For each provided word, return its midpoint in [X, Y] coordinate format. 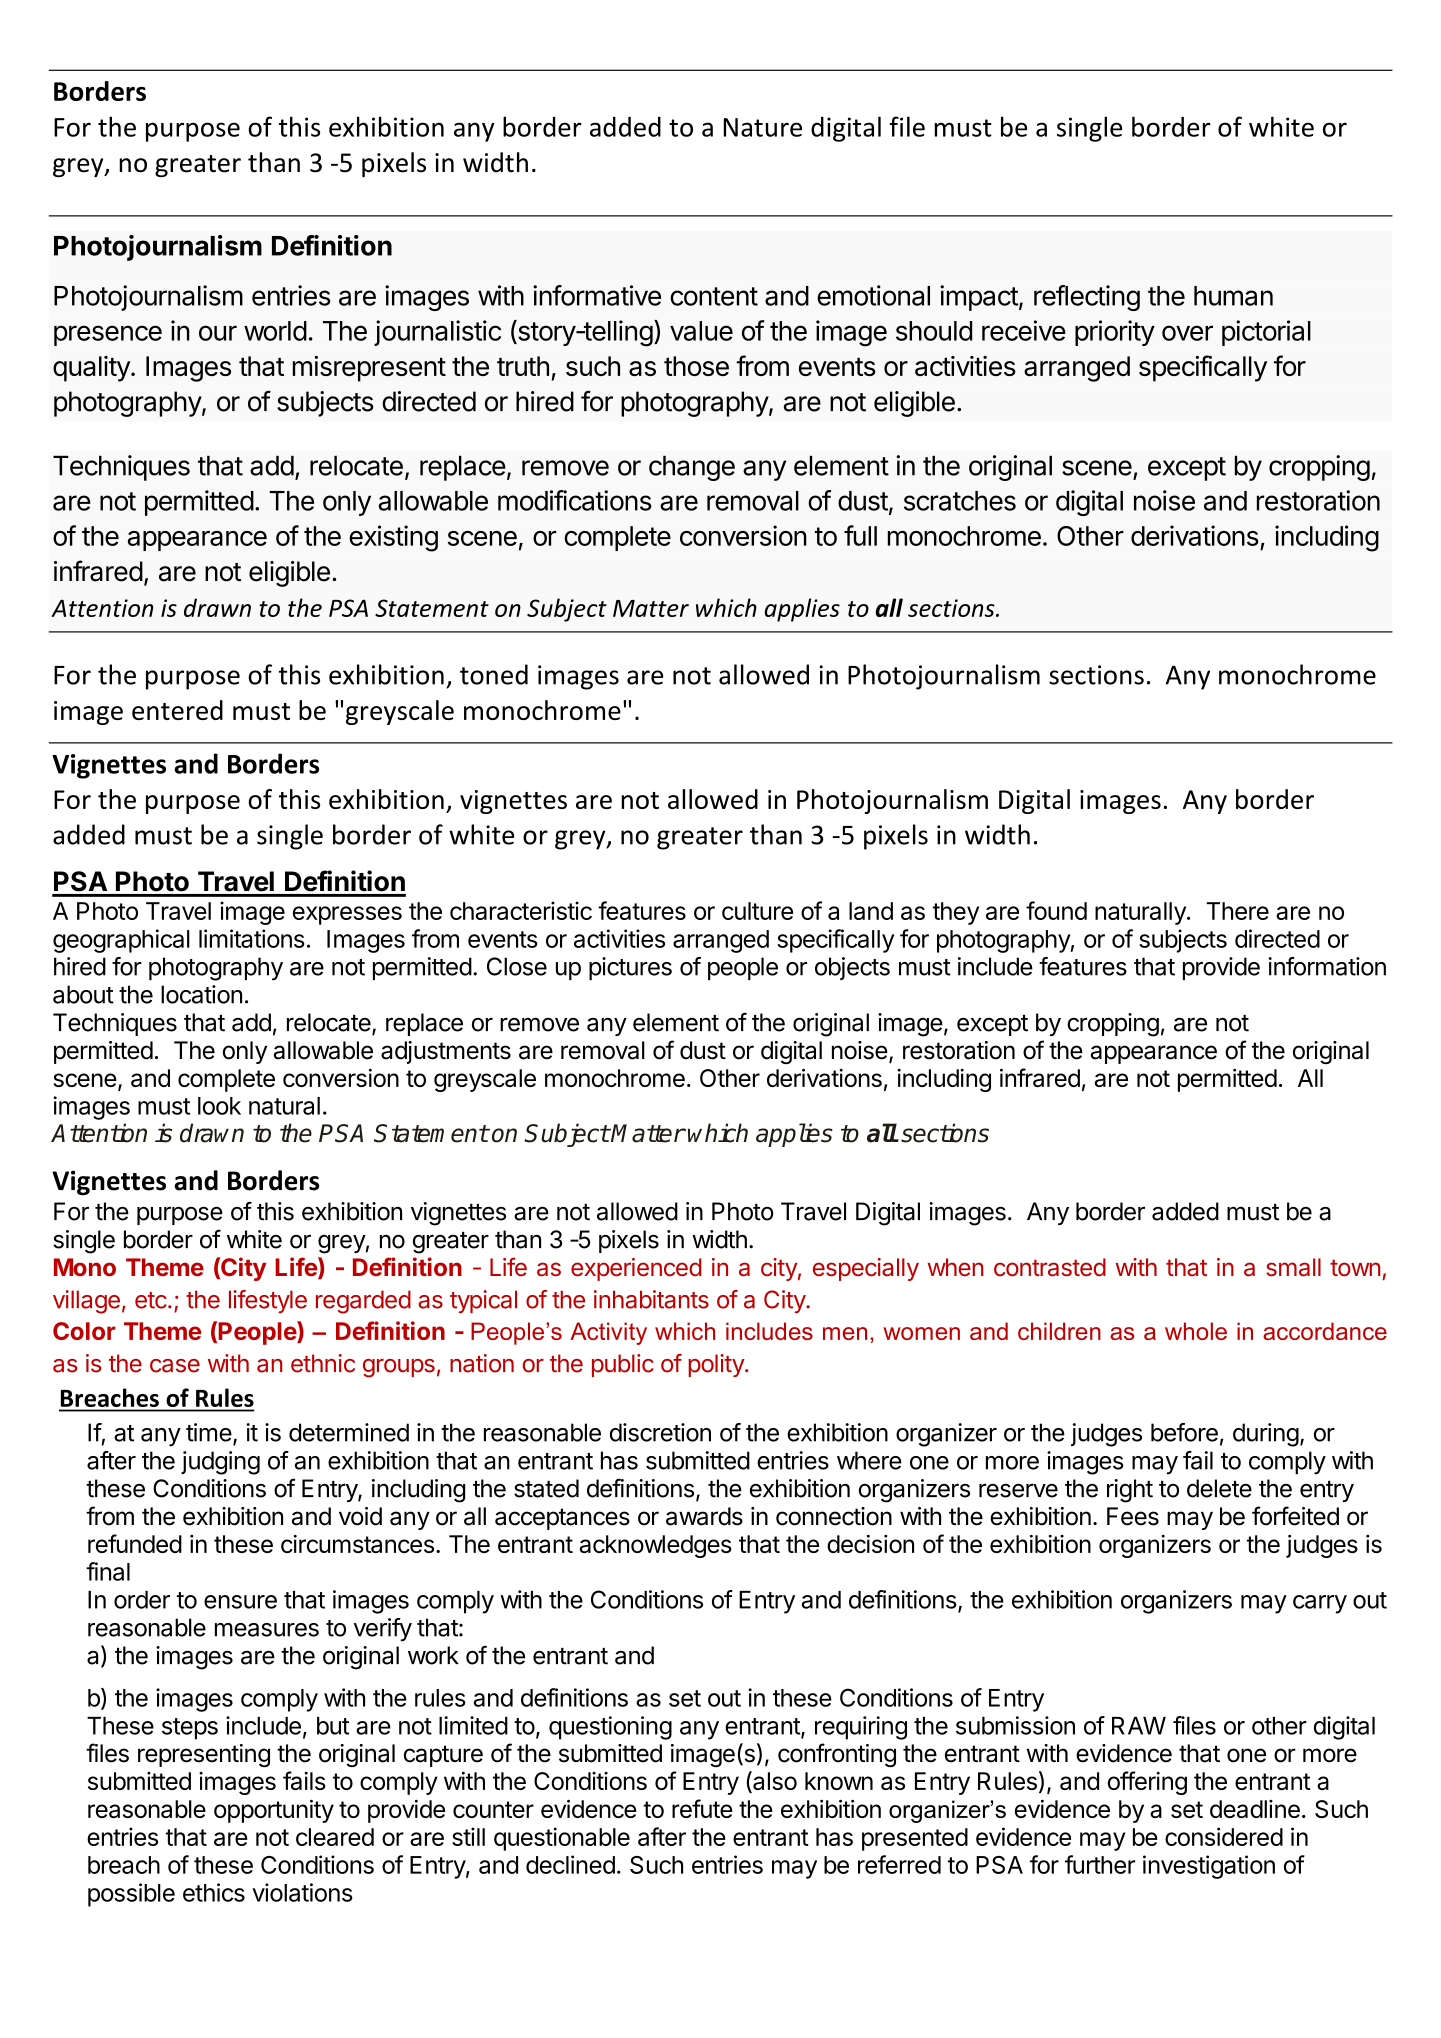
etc [151, 1300]
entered [177, 710]
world [275, 331]
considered [1224, 1836]
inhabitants [651, 1299]
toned [494, 674]
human [1233, 296]
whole [1196, 1331]
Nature [763, 127]
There [1237, 911]
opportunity [274, 1811]
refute [702, 1808]
